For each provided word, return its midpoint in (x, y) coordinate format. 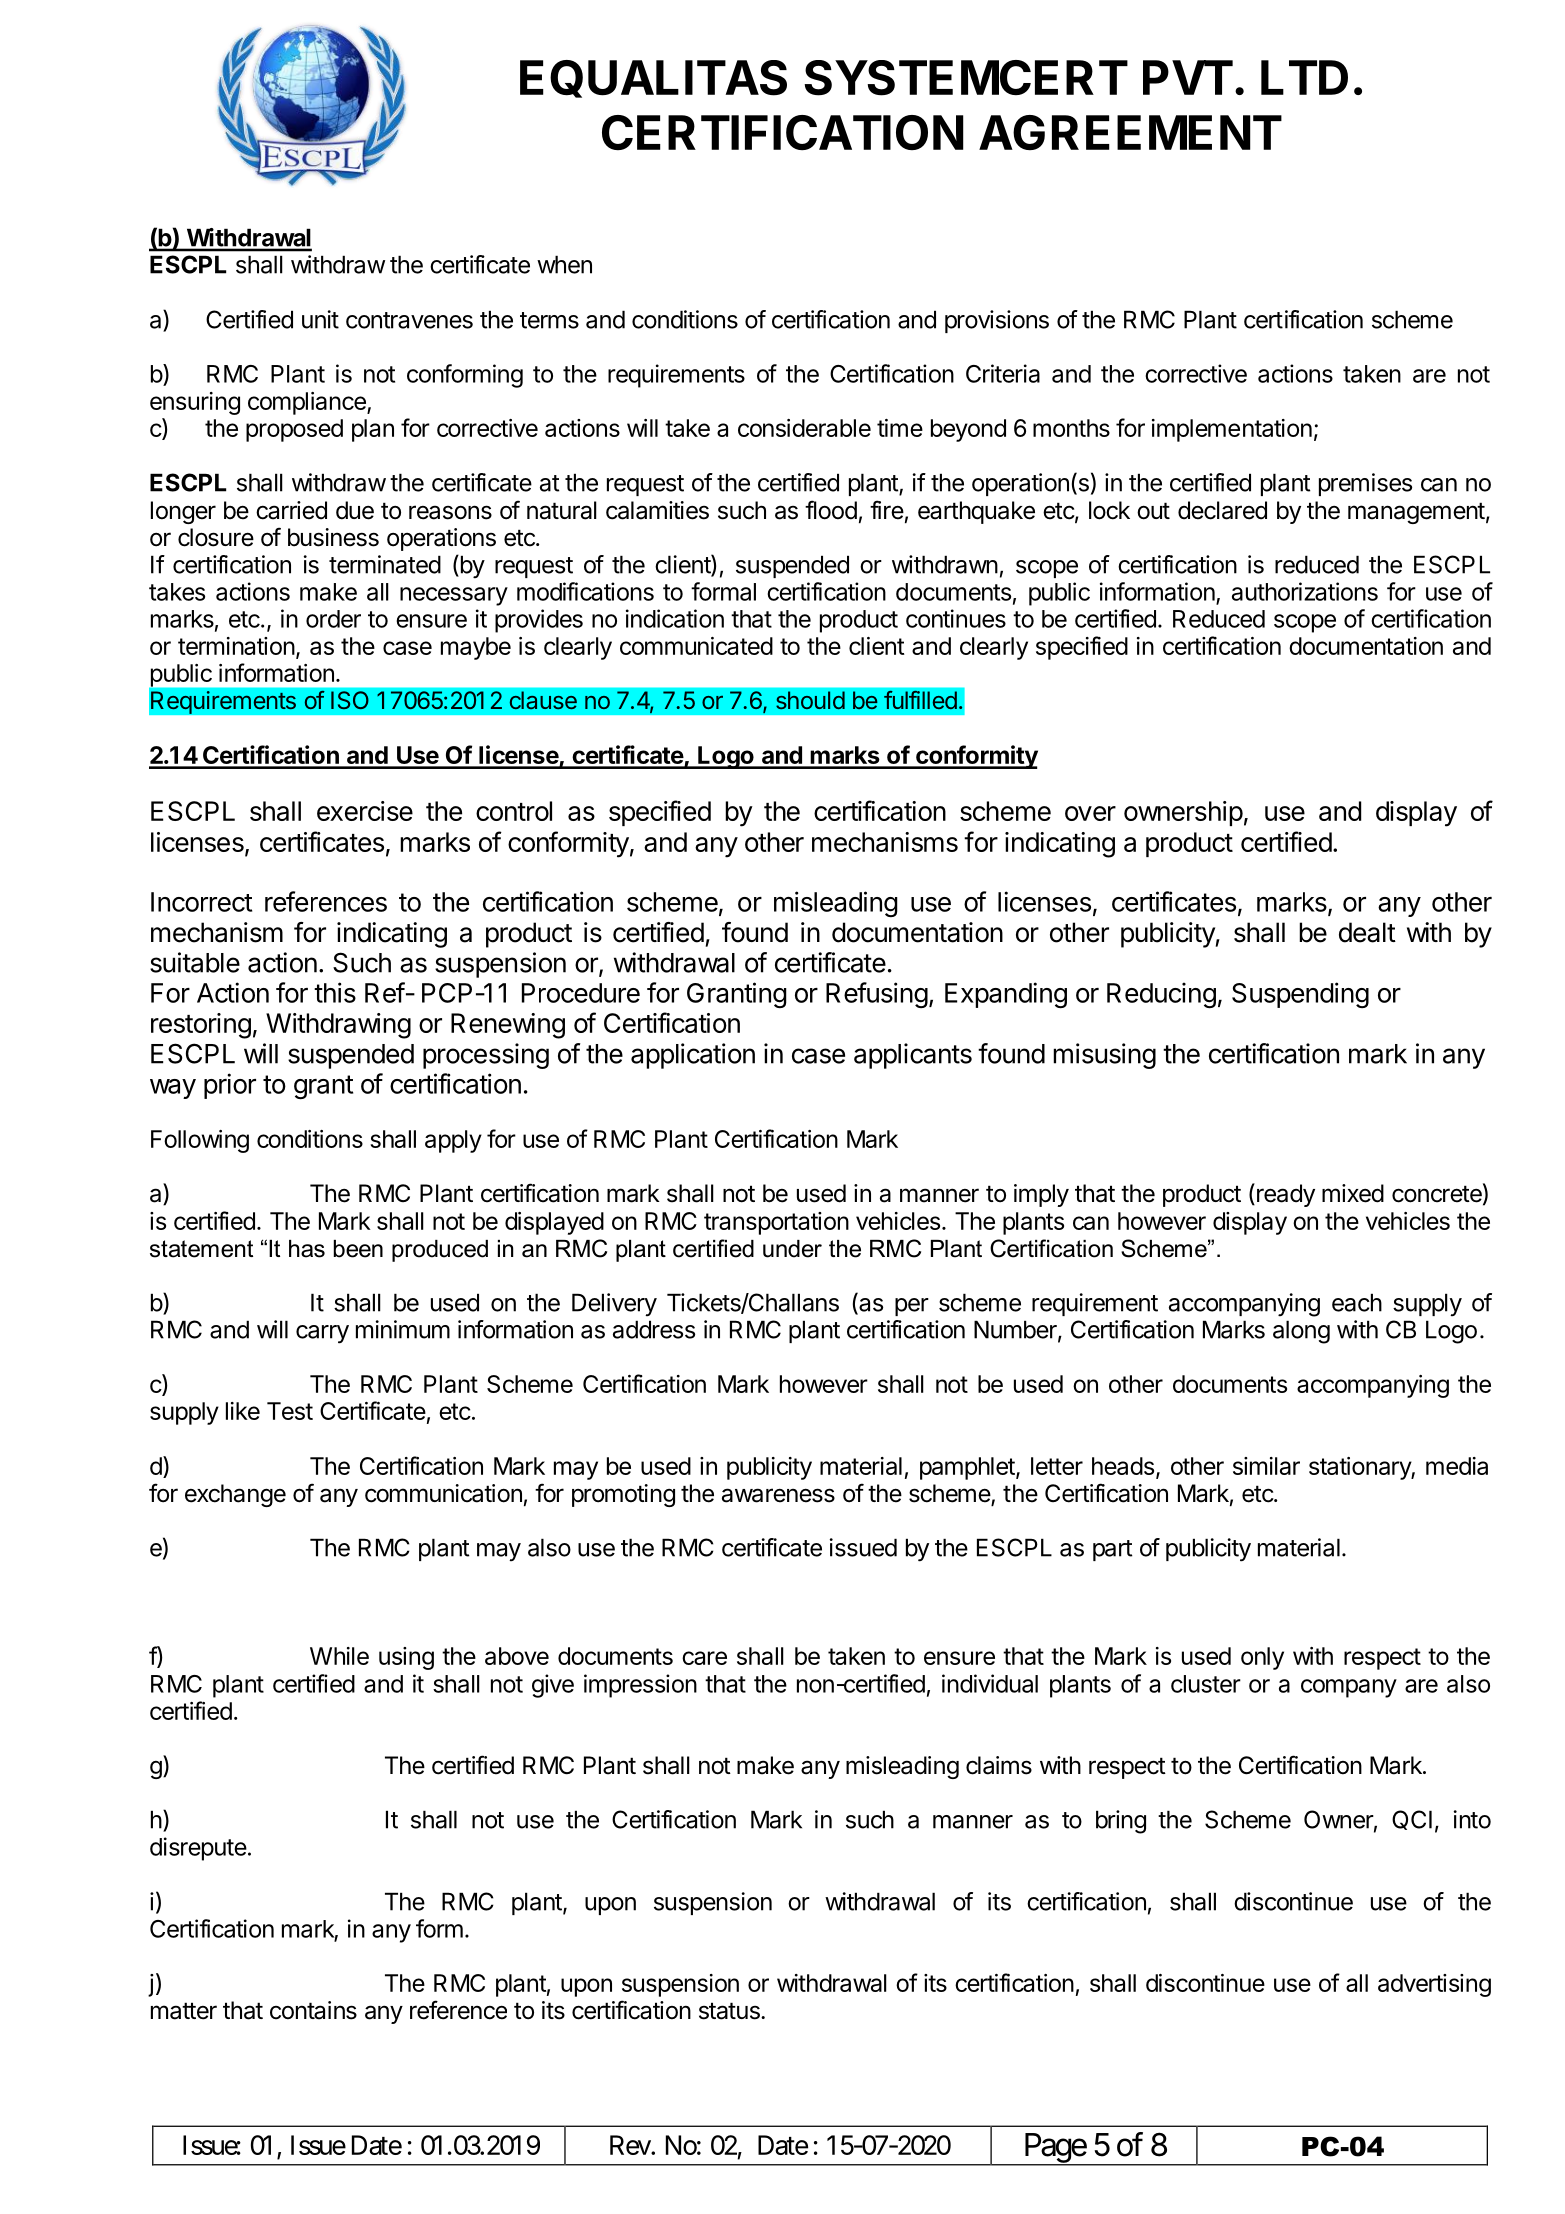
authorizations (1305, 591)
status (730, 2011)
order (333, 619)
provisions (997, 321)
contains (313, 2010)
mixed (1353, 1193)
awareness (778, 1495)
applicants (913, 1056)
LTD (1304, 77)
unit (320, 319)
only (1262, 1658)
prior (230, 1086)
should (810, 700)
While (339, 1656)
